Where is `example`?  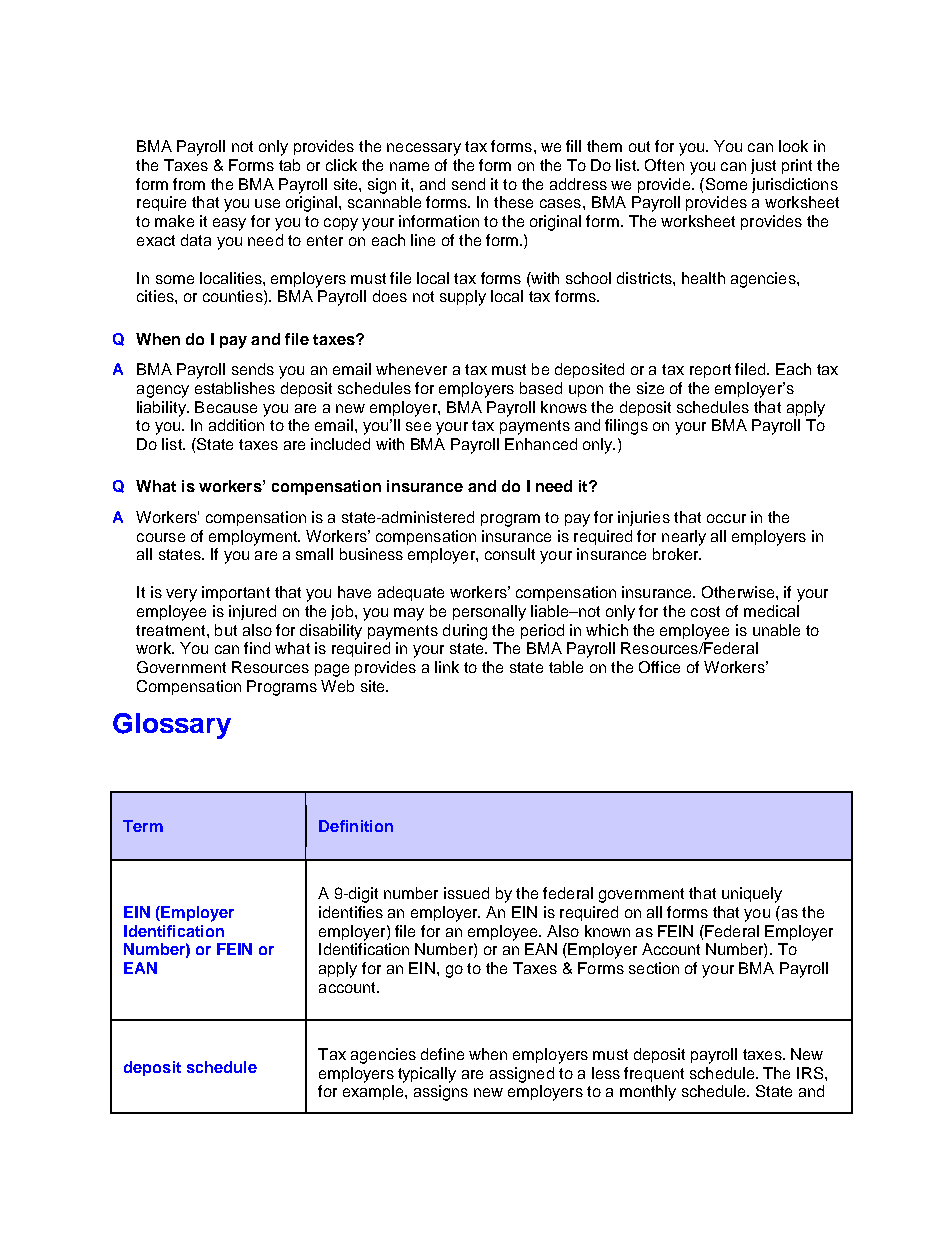
example is located at coordinates (374, 1092).
